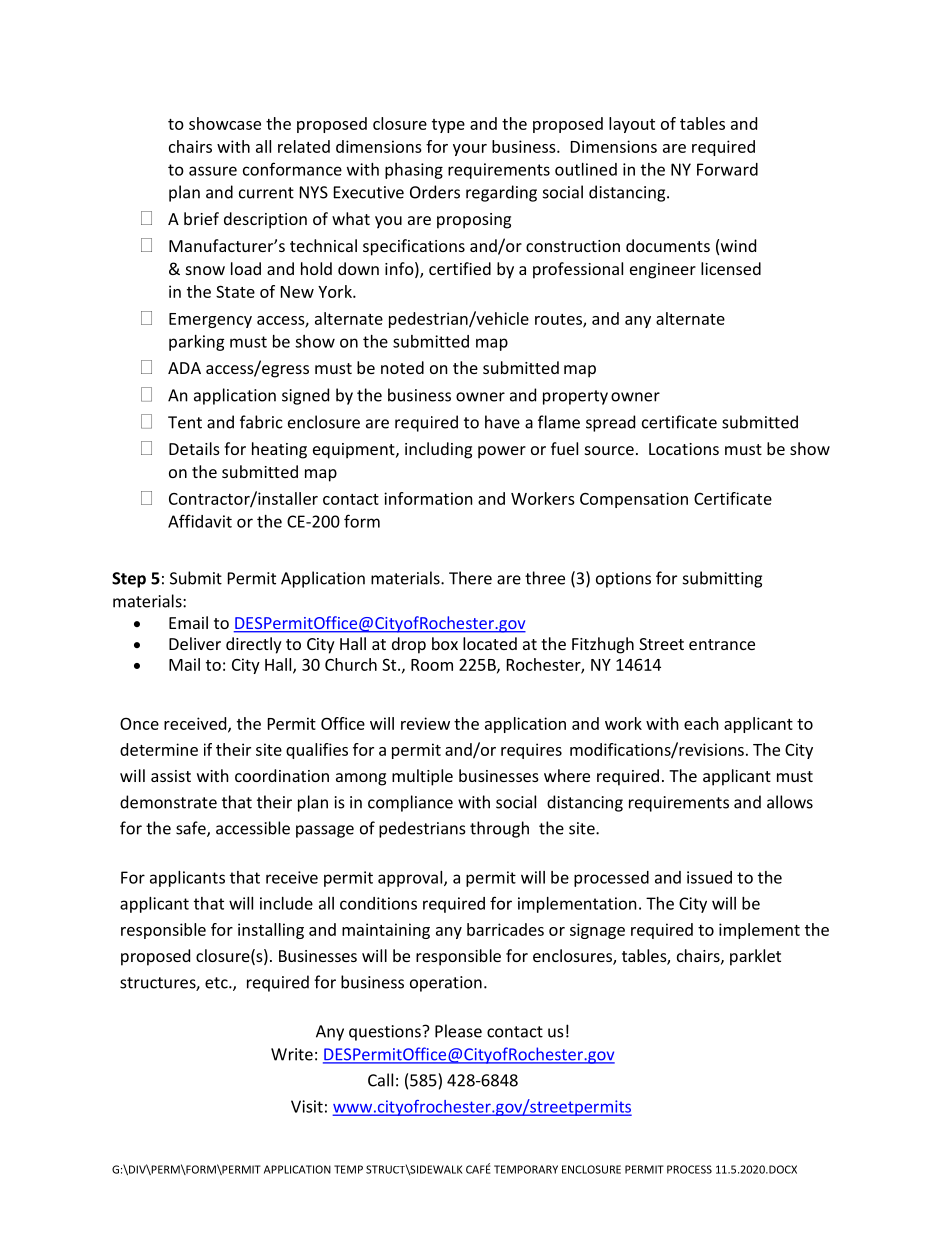  I want to click on Forward, so click(727, 169).
